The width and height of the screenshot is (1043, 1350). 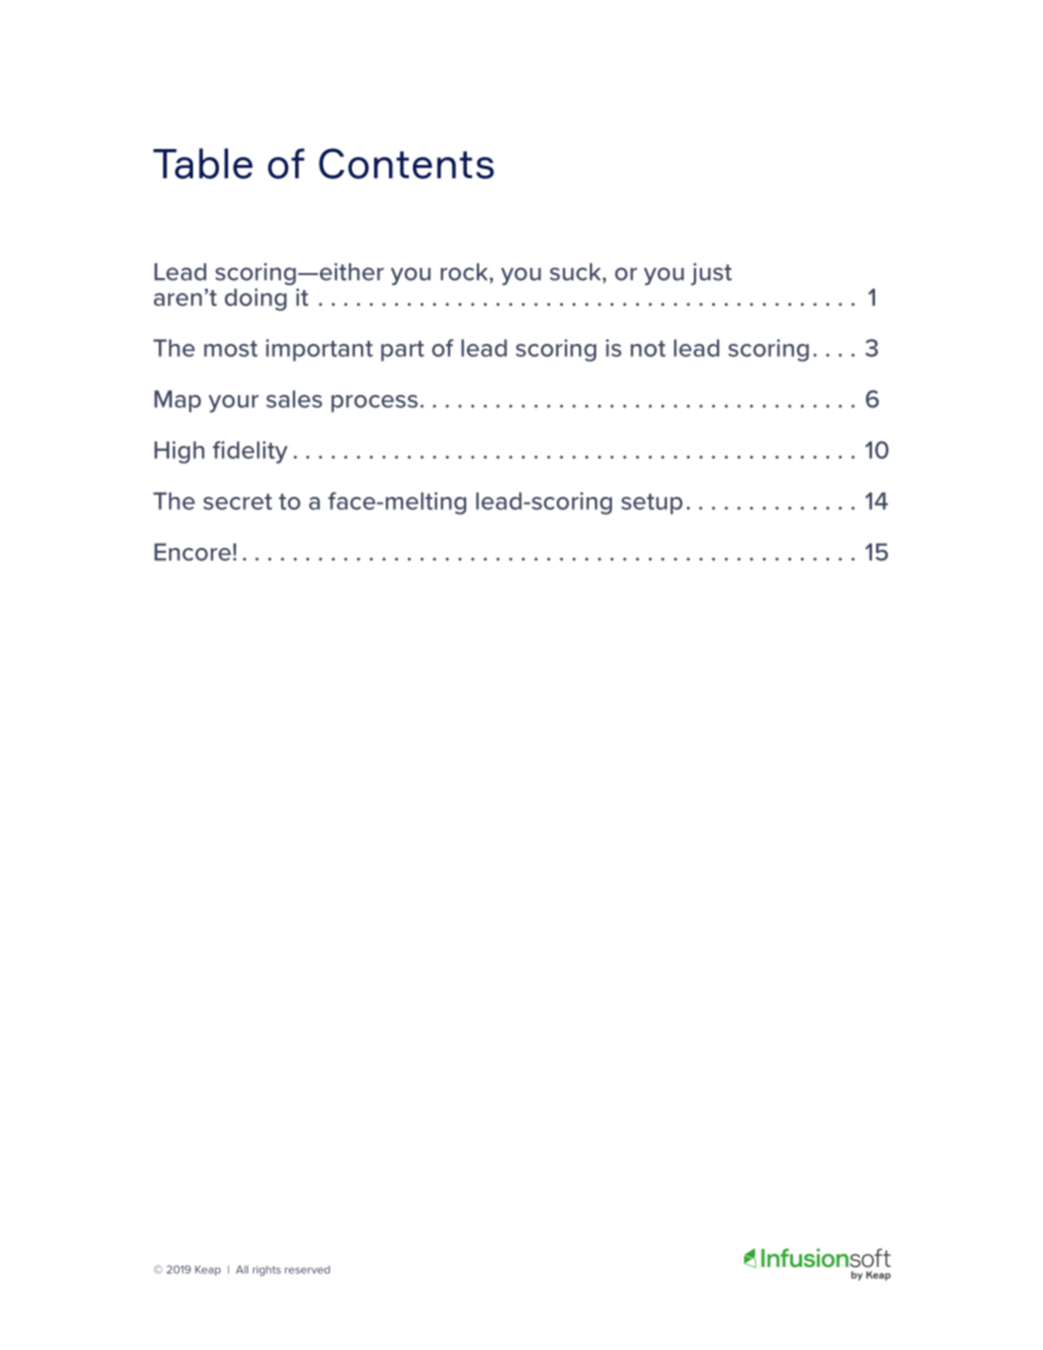 What do you see at coordinates (711, 274) in the screenshot?
I see `just` at bounding box center [711, 274].
